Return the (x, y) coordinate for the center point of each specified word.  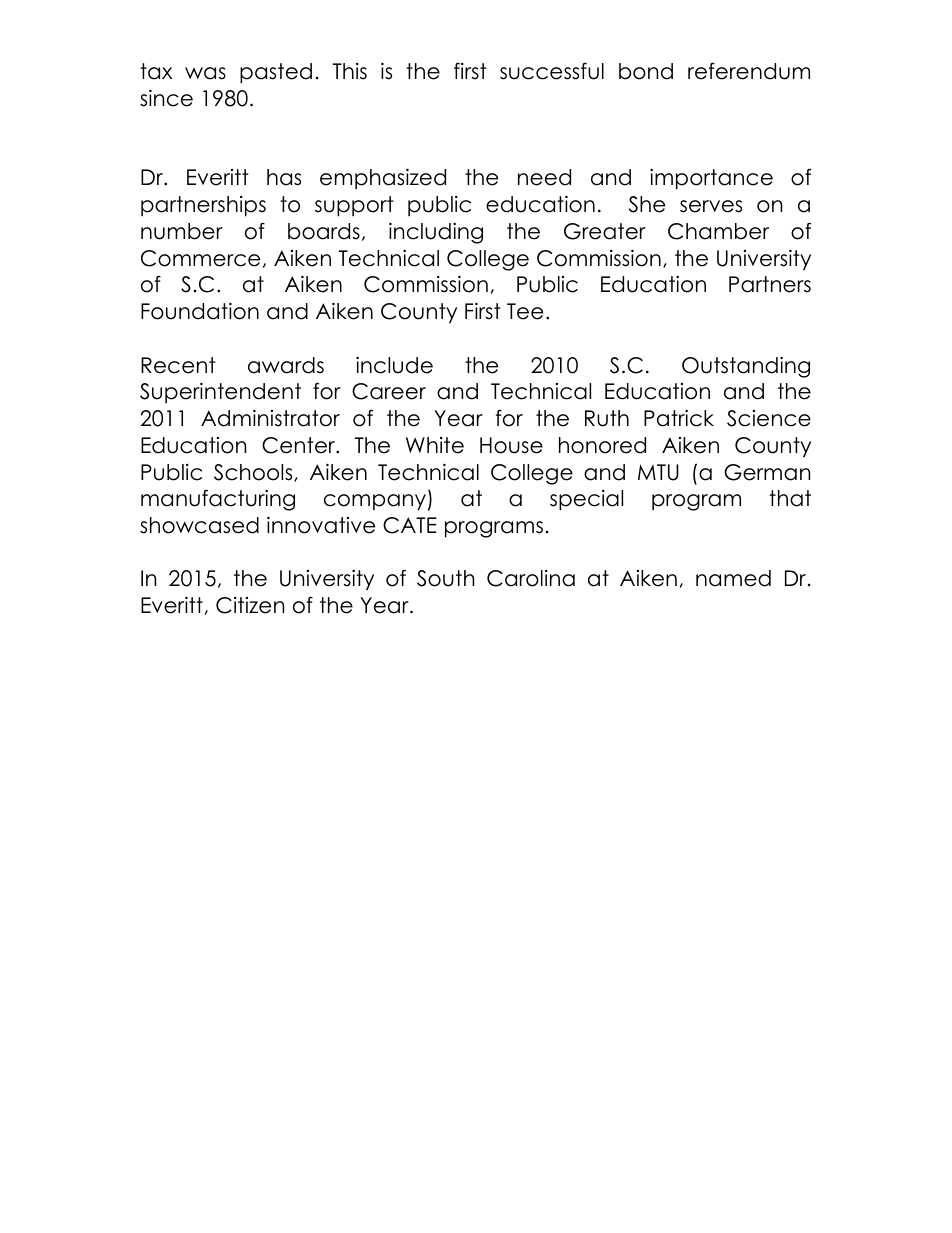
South (445, 578)
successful (552, 71)
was (205, 73)
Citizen (250, 605)
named (733, 578)
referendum (749, 71)
